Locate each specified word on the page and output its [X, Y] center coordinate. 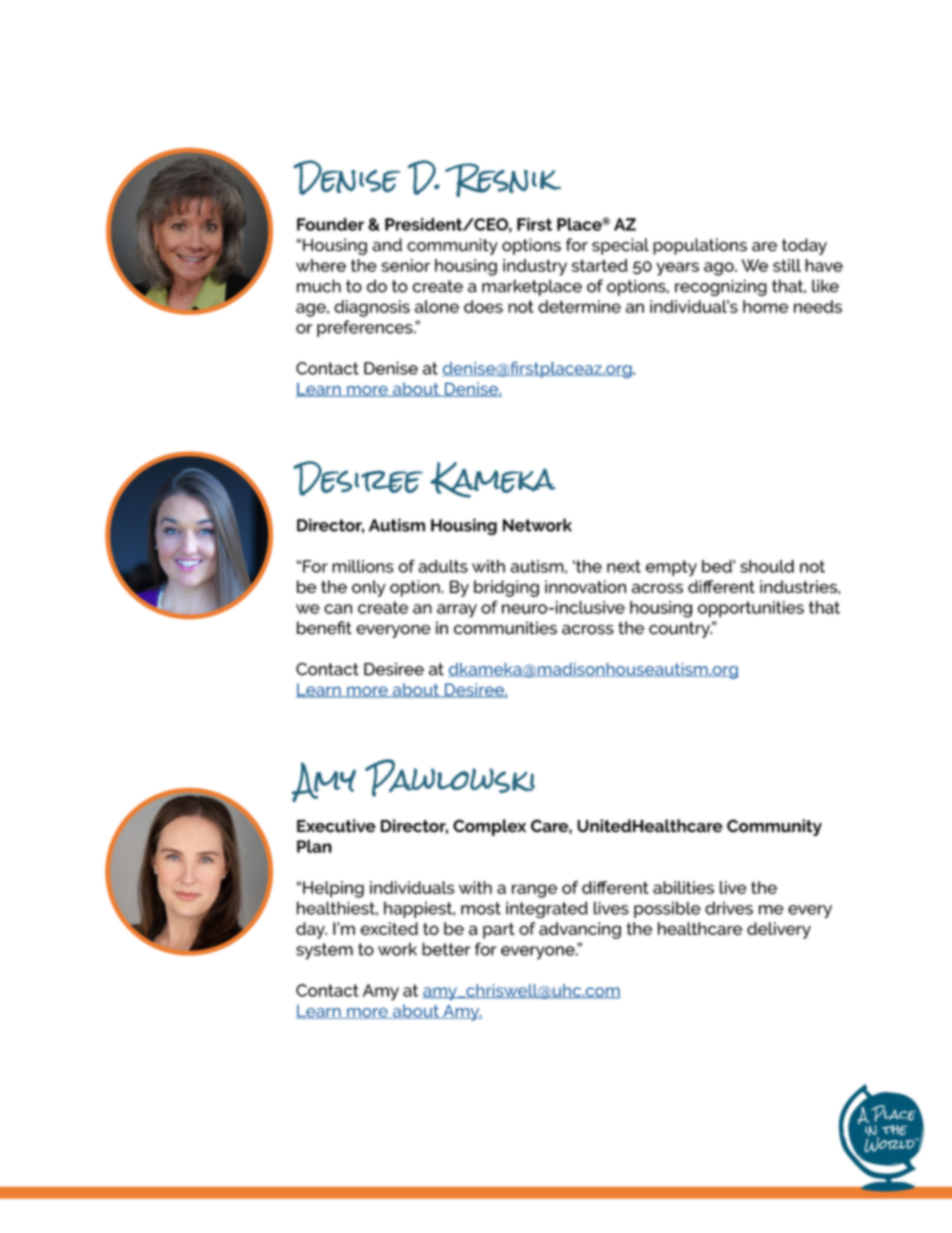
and [387, 245]
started [600, 265]
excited [389, 928]
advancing [580, 930]
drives [729, 908]
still [787, 265]
